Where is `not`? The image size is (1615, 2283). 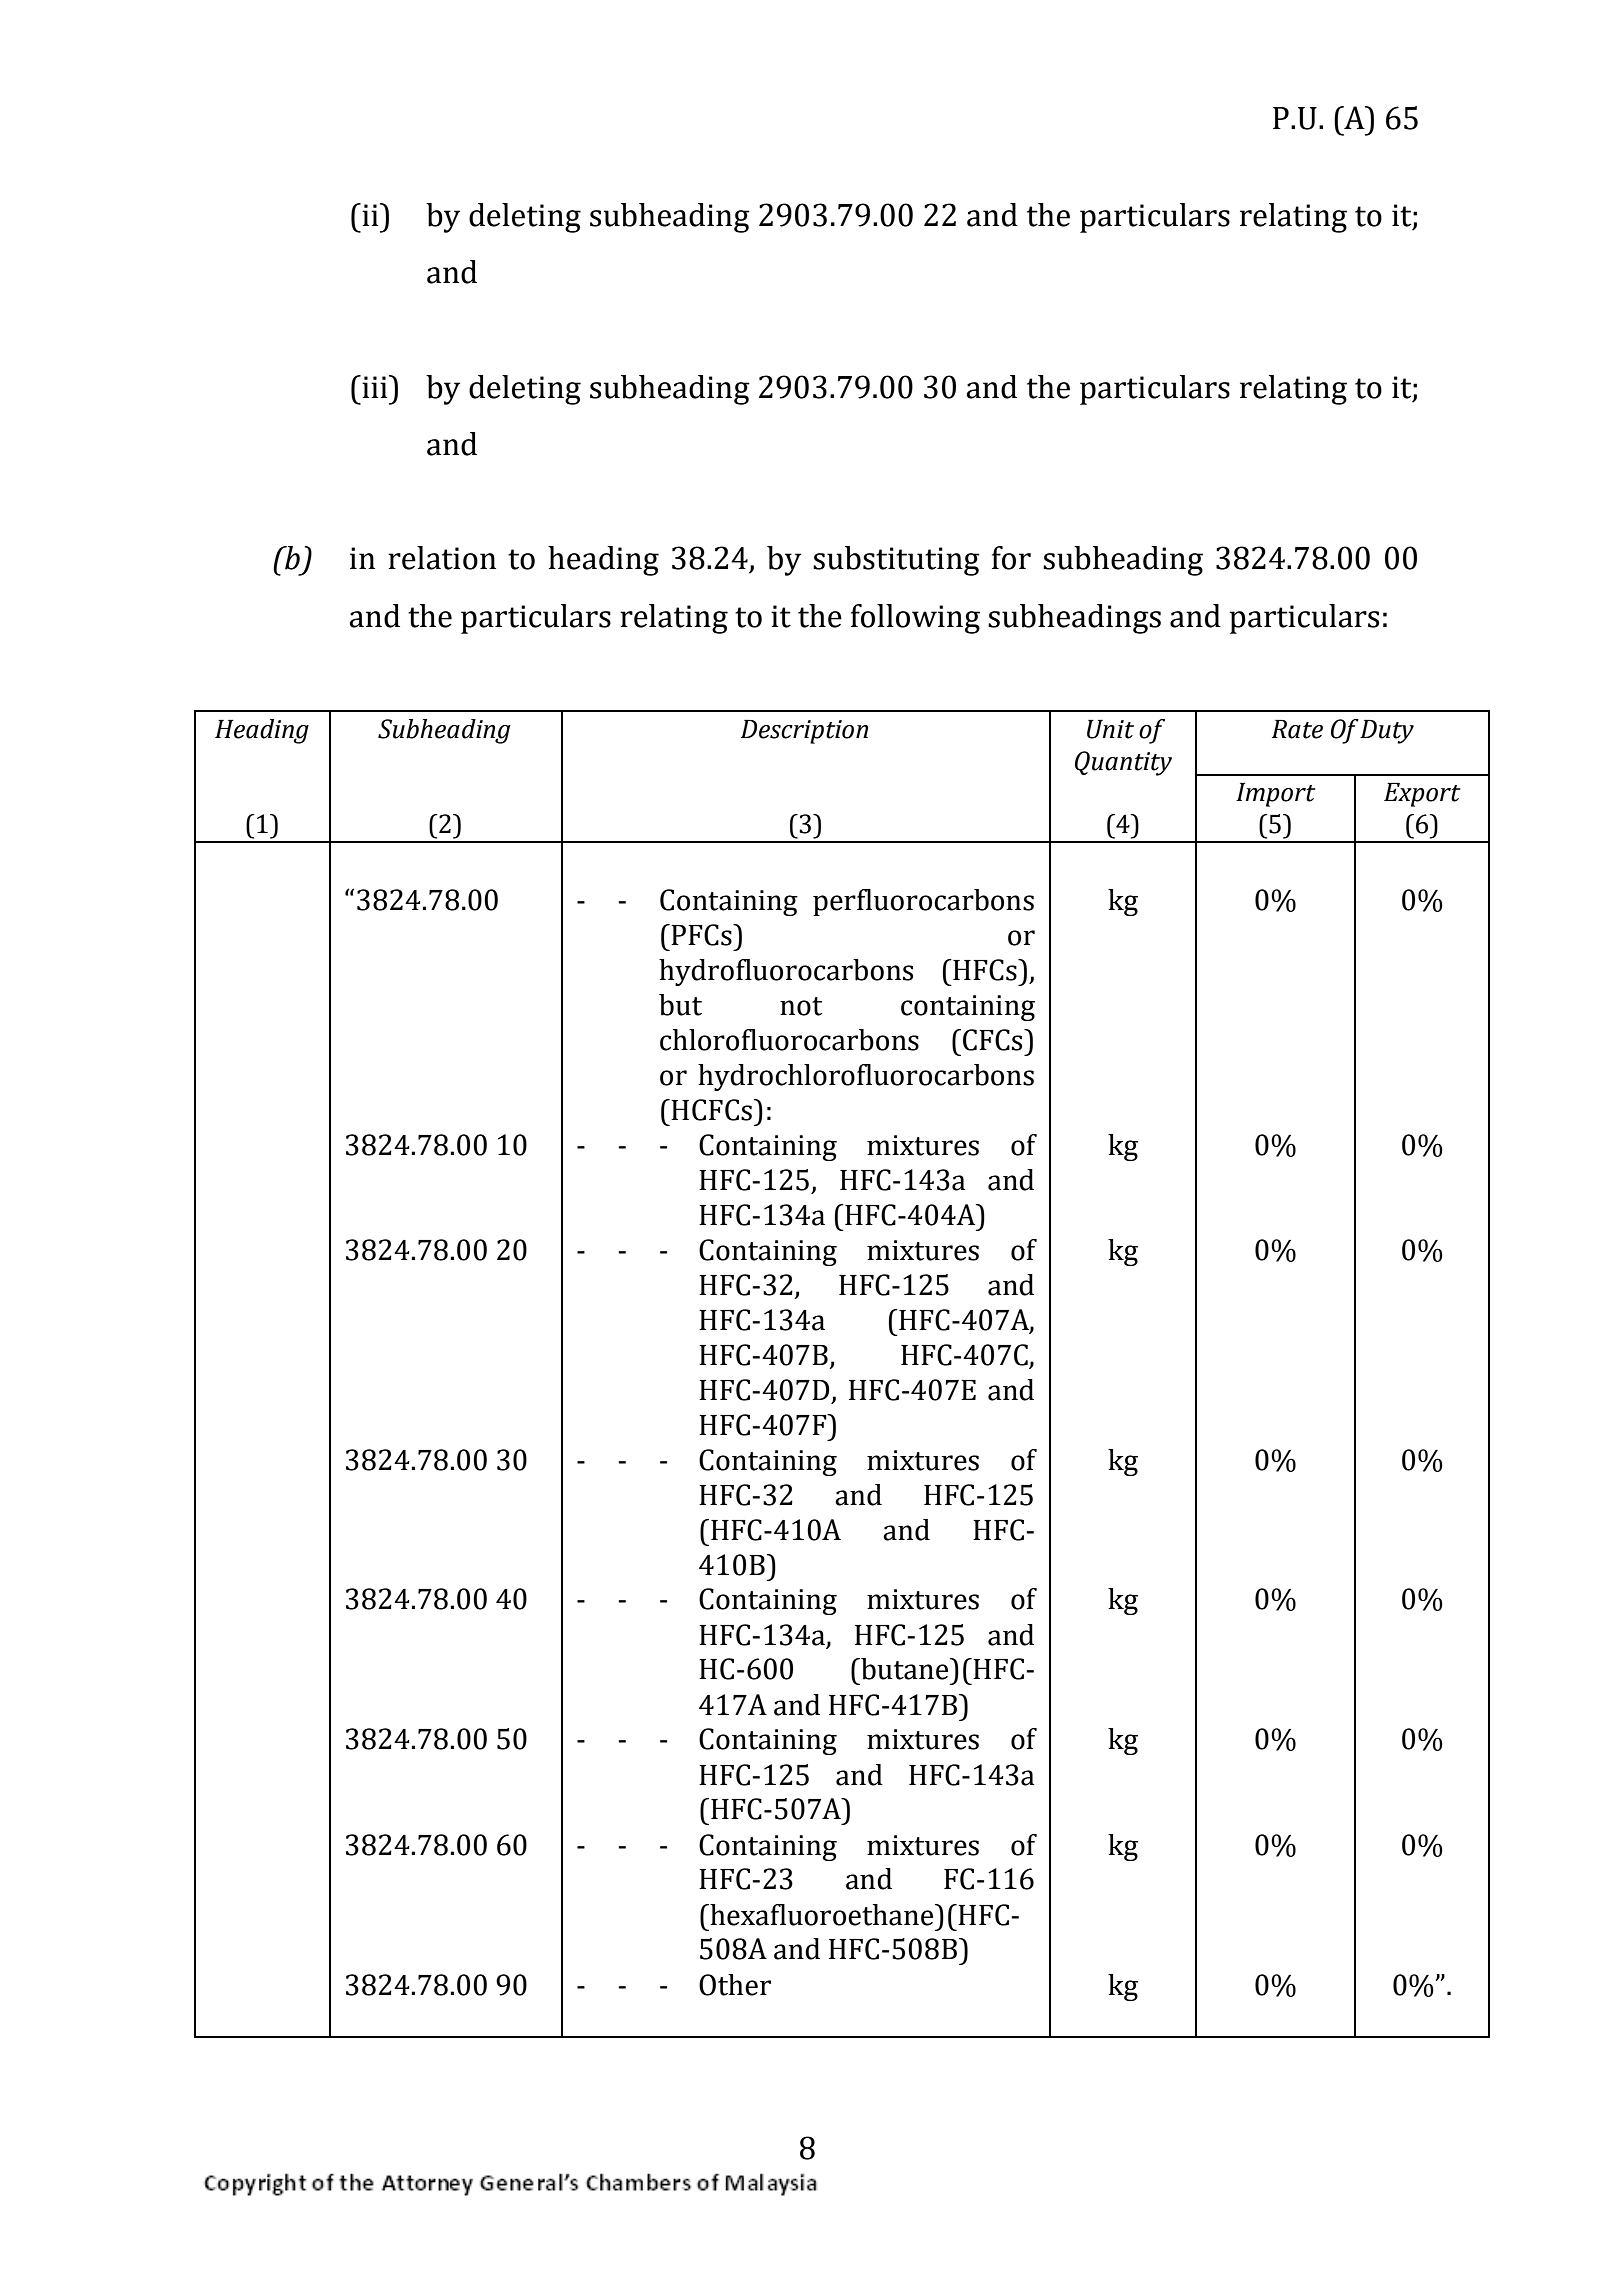
not is located at coordinates (801, 1006).
